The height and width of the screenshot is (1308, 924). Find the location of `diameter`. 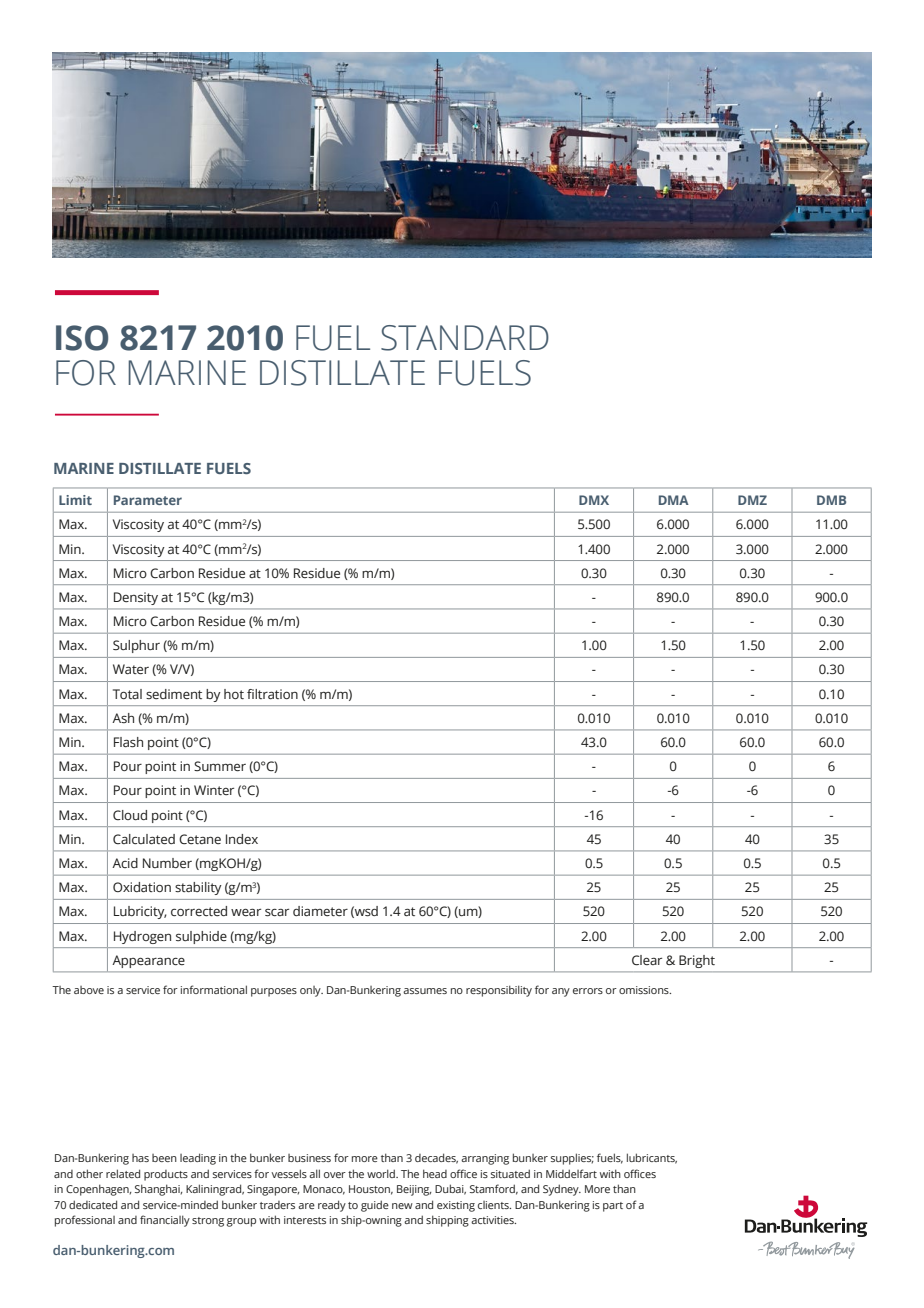

diameter is located at coordinates (320, 911).
